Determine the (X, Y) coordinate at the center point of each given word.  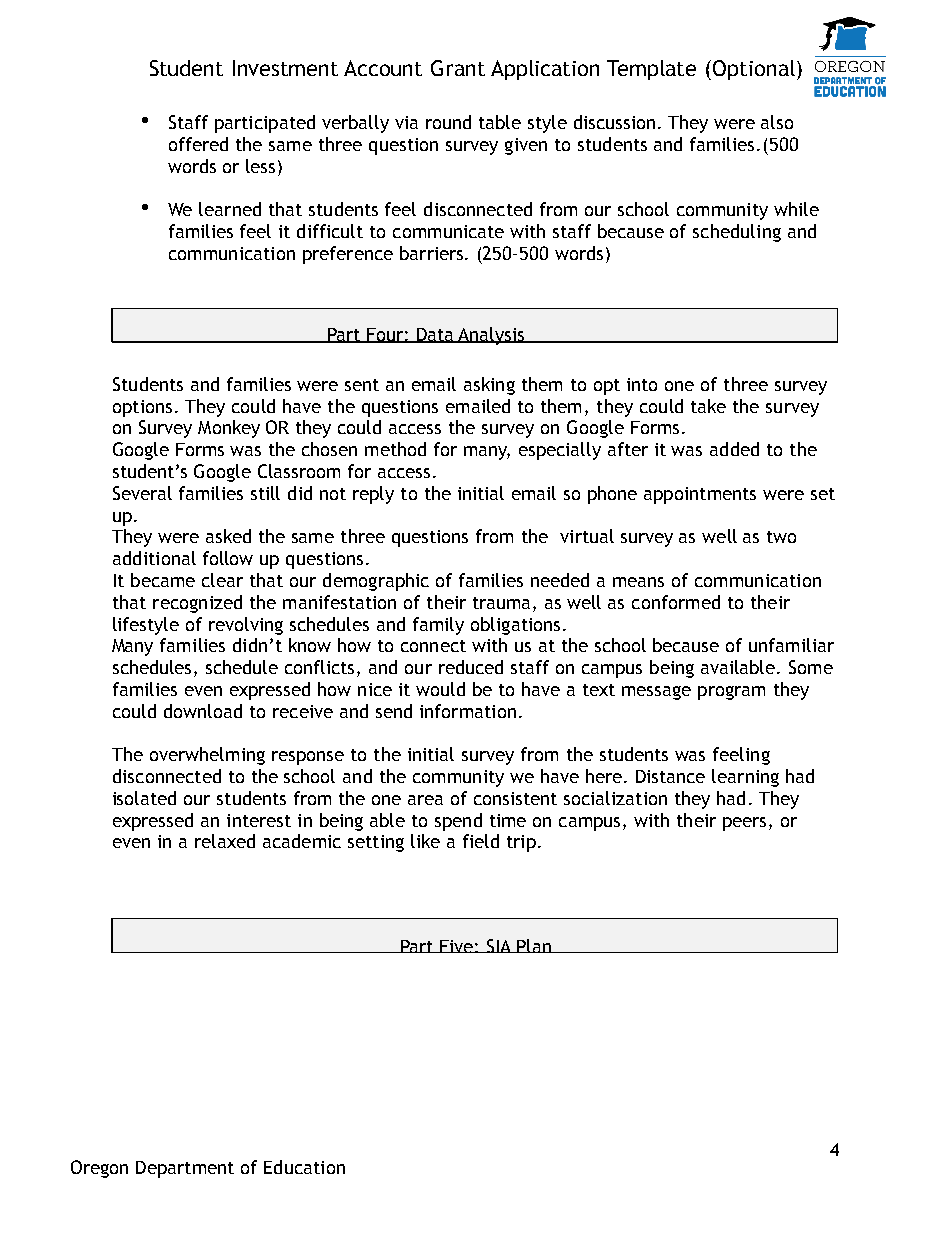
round (448, 122)
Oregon (99, 1169)
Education (304, 1167)
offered (198, 144)
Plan (534, 946)
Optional (754, 70)
